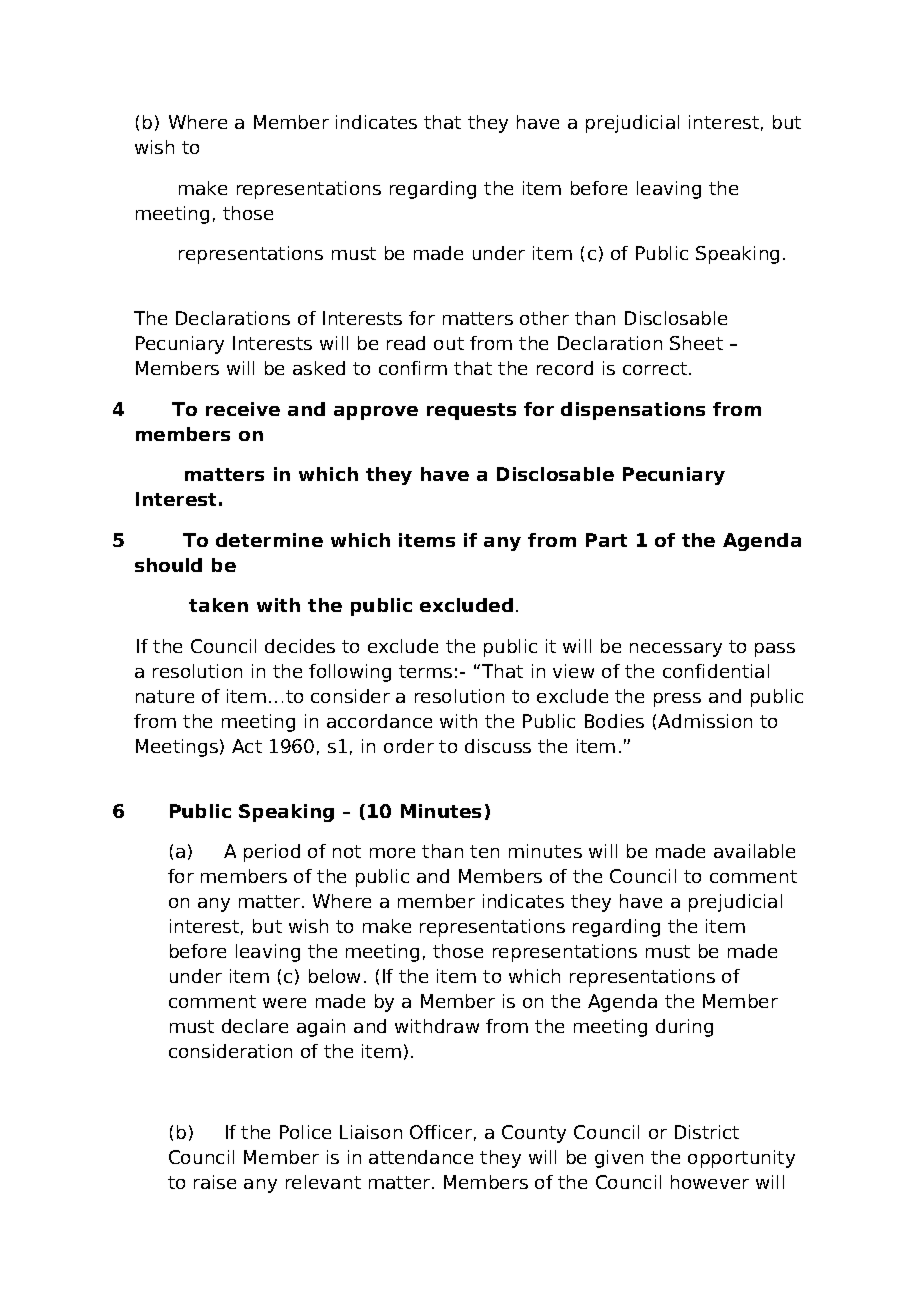  What do you see at coordinates (696, 343) in the page?
I see `Sheet` at bounding box center [696, 343].
